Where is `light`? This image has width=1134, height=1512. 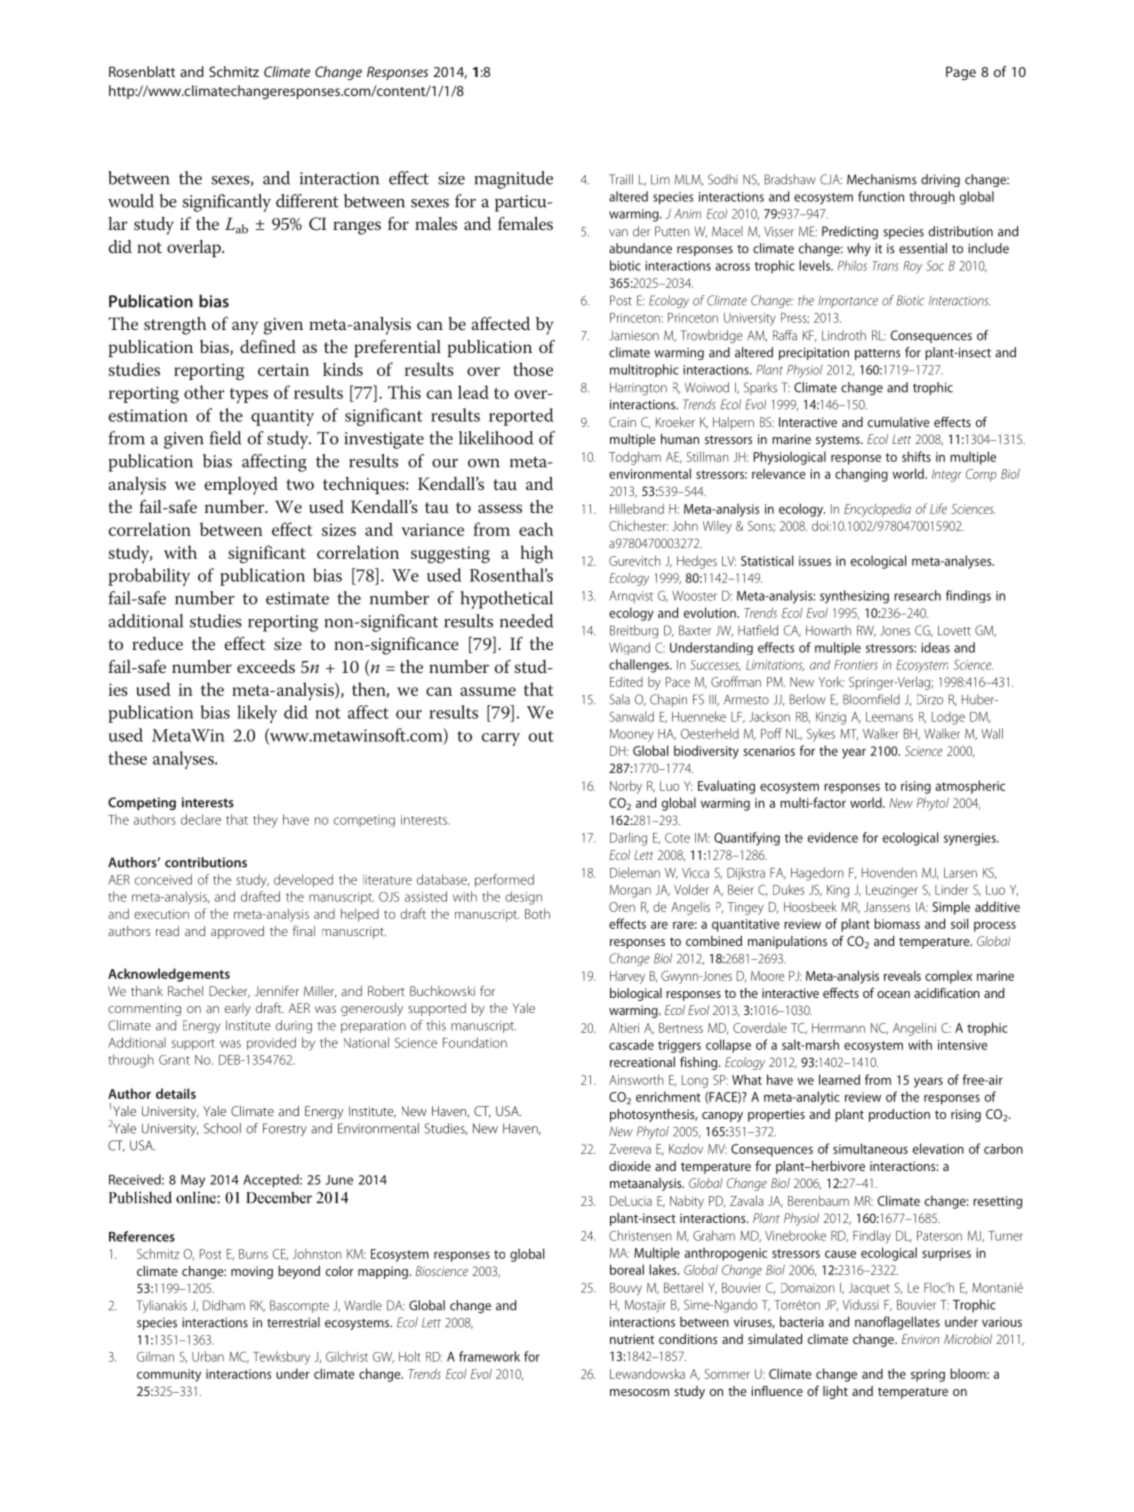
light is located at coordinates (835, 1392).
